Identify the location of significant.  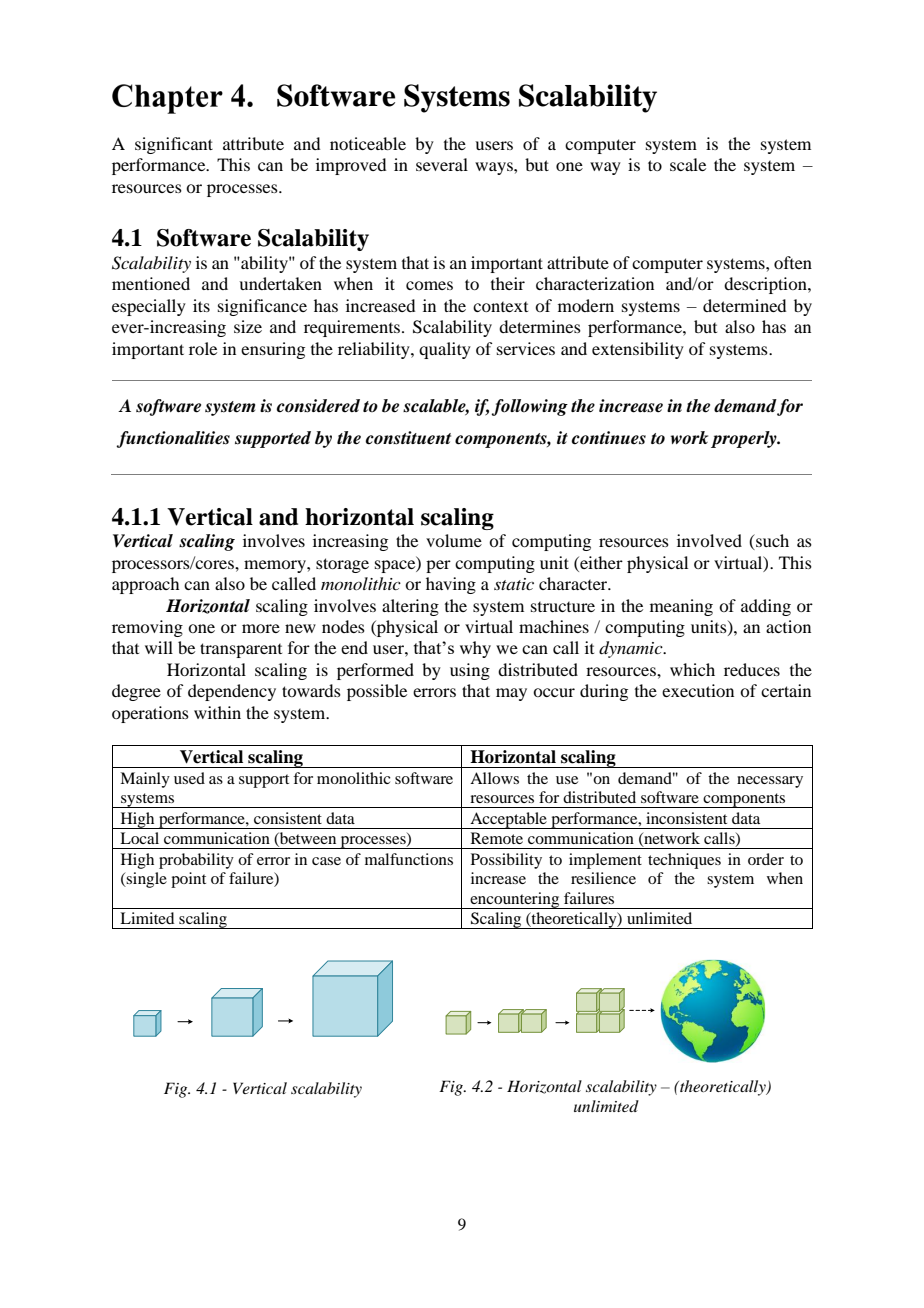
(174, 145).
